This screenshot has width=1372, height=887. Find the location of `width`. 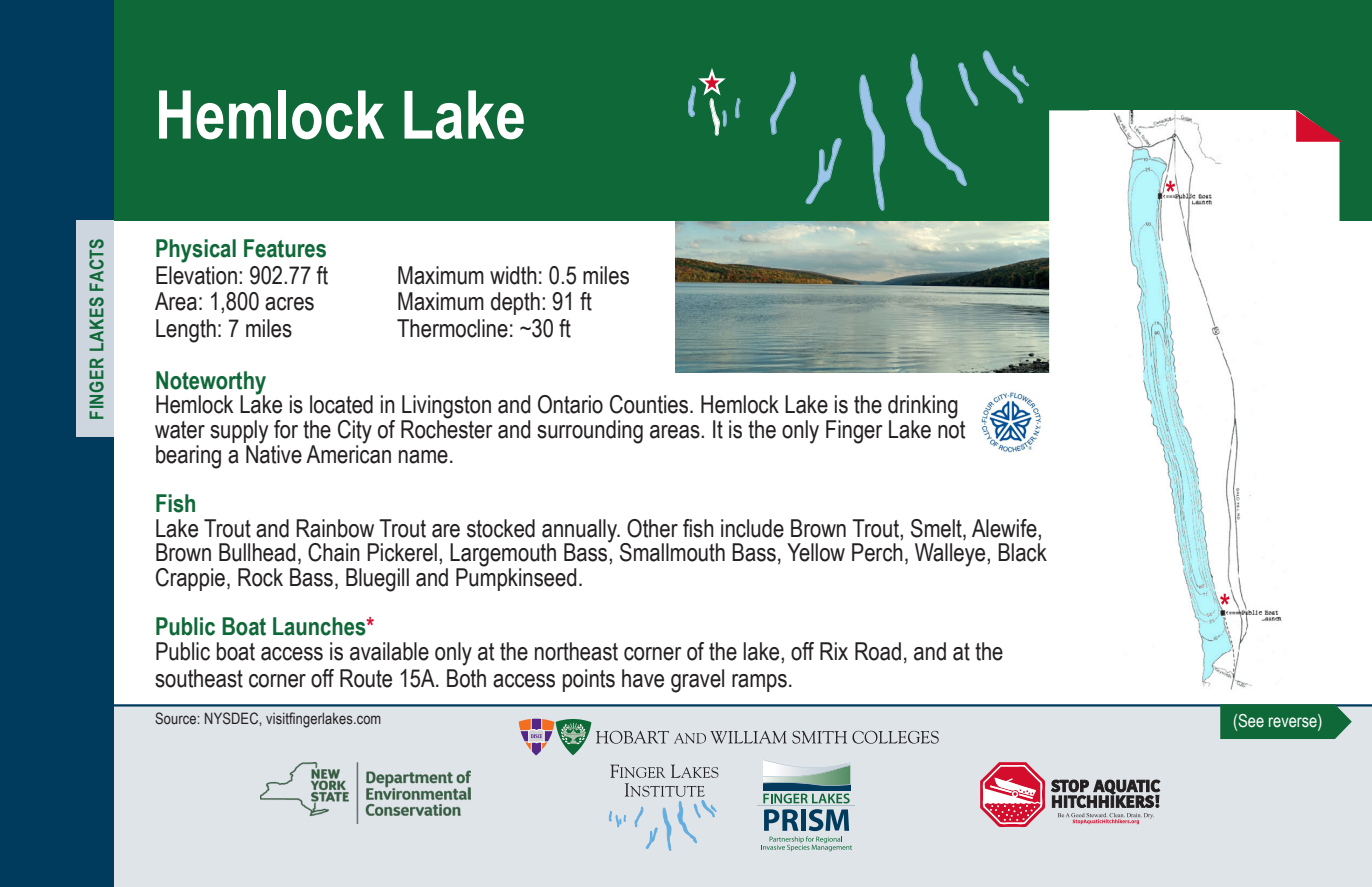

width is located at coordinates (513, 275).
